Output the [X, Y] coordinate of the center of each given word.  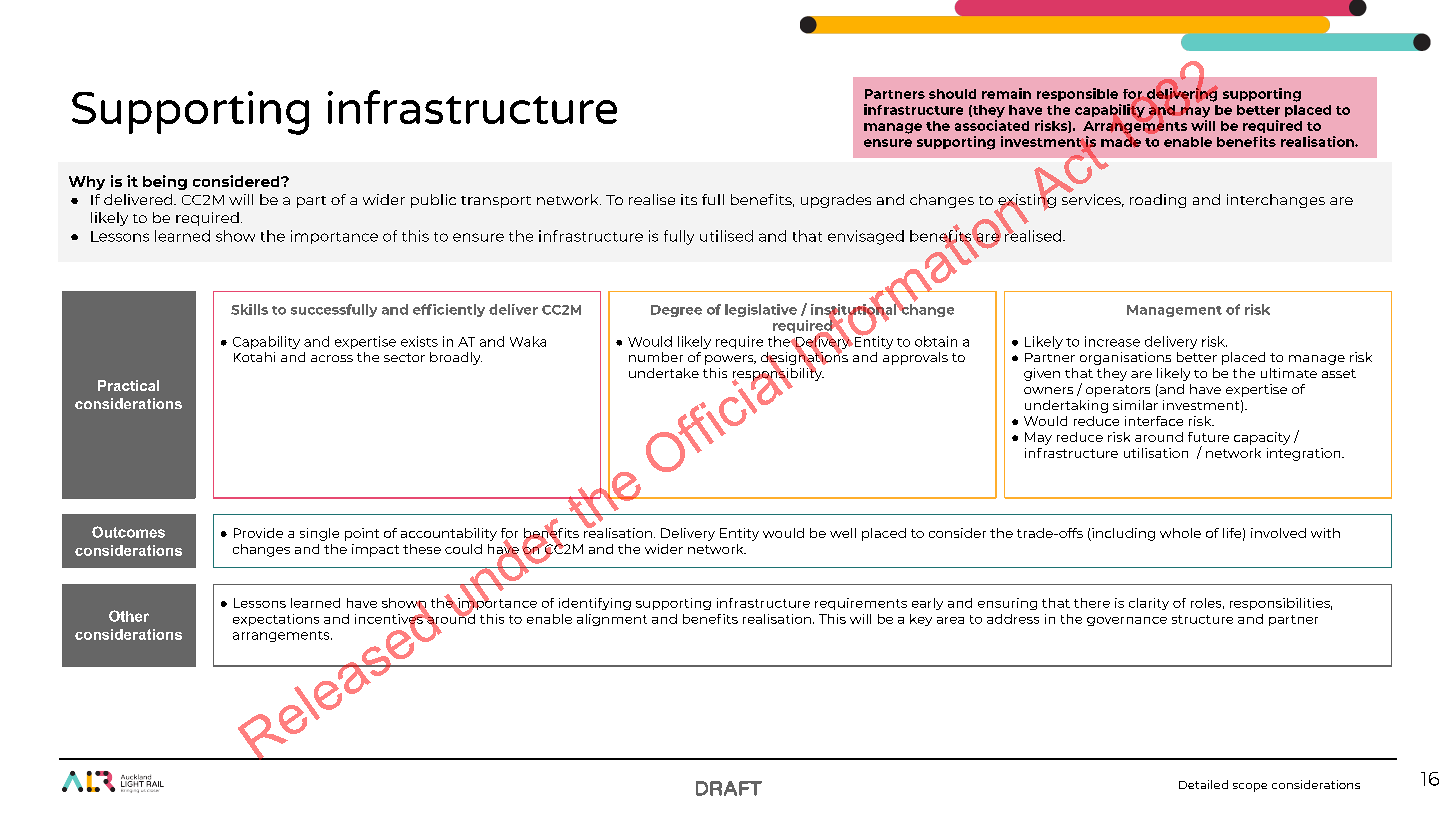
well [843, 533]
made [1121, 141]
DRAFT [729, 788]
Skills [249, 309]
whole [1180, 533]
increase [1112, 341]
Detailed [1203, 784]
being [165, 182]
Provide [258, 533]
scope [1250, 787]
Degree [676, 311]
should [952, 94]
